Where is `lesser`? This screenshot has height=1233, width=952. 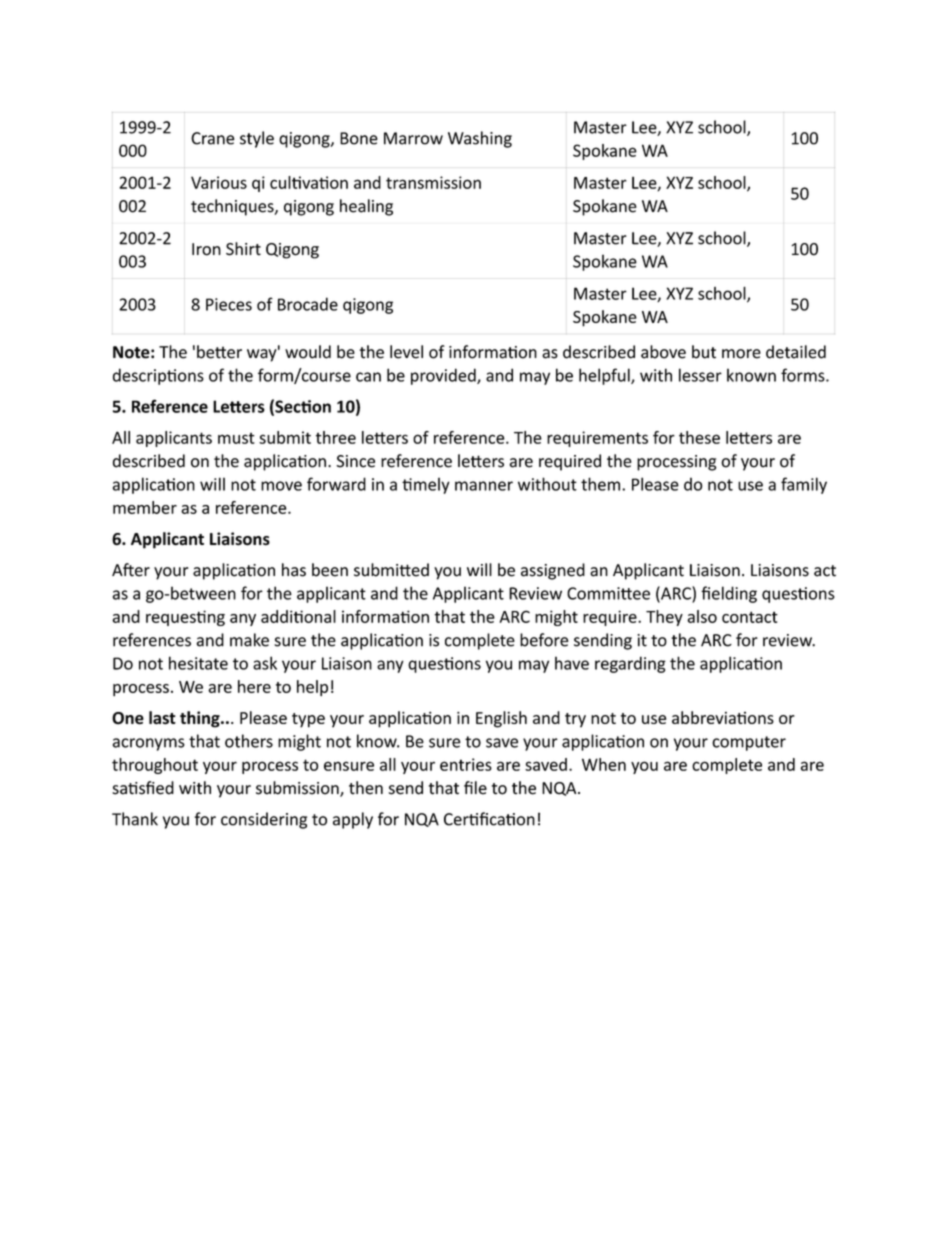
lesser is located at coordinates (700, 375).
